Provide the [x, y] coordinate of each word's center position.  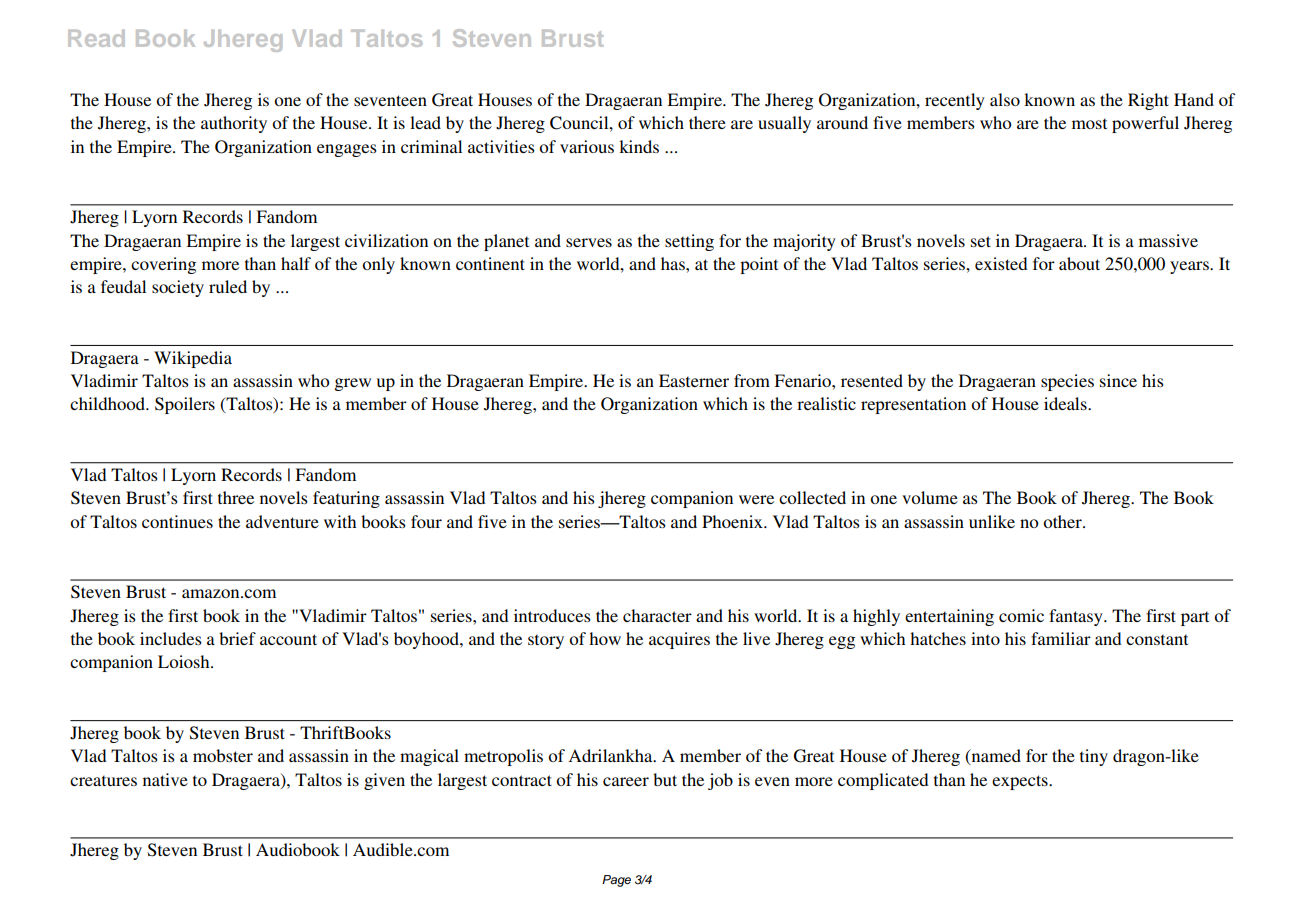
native [165, 779]
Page [616, 881]
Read [96, 38]
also [1005, 99]
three [236, 497]
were [756, 499]
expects [1021, 782]
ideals [1066, 403]
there [707, 122]
